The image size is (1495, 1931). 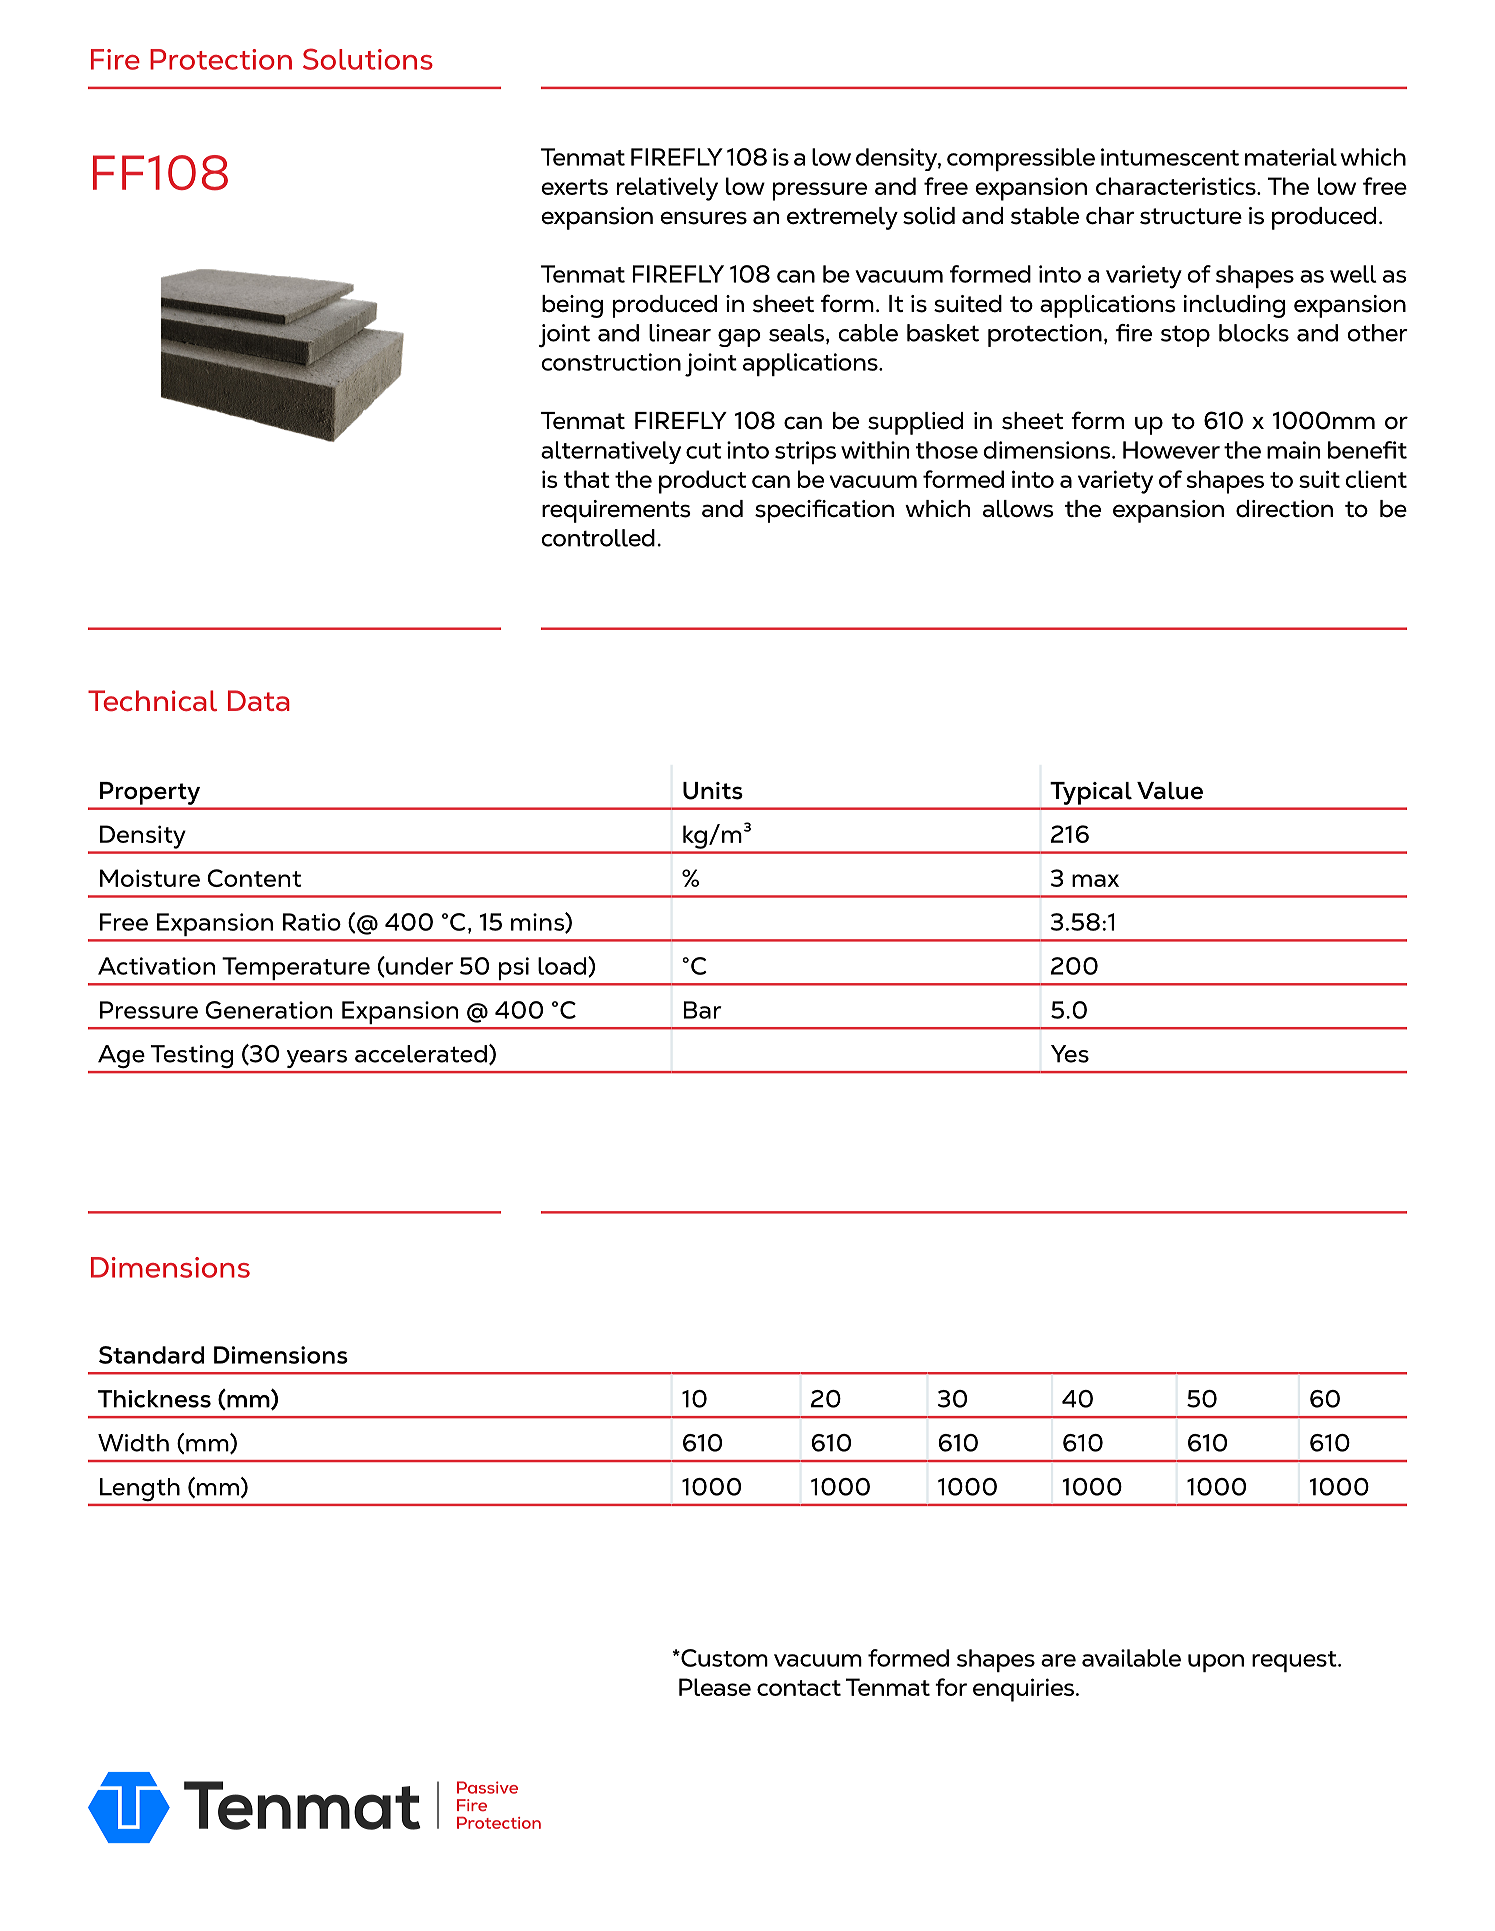 What do you see at coordinates (254, 878) in the screenshot?
I see `Content` at bounding box center [254, 878].
